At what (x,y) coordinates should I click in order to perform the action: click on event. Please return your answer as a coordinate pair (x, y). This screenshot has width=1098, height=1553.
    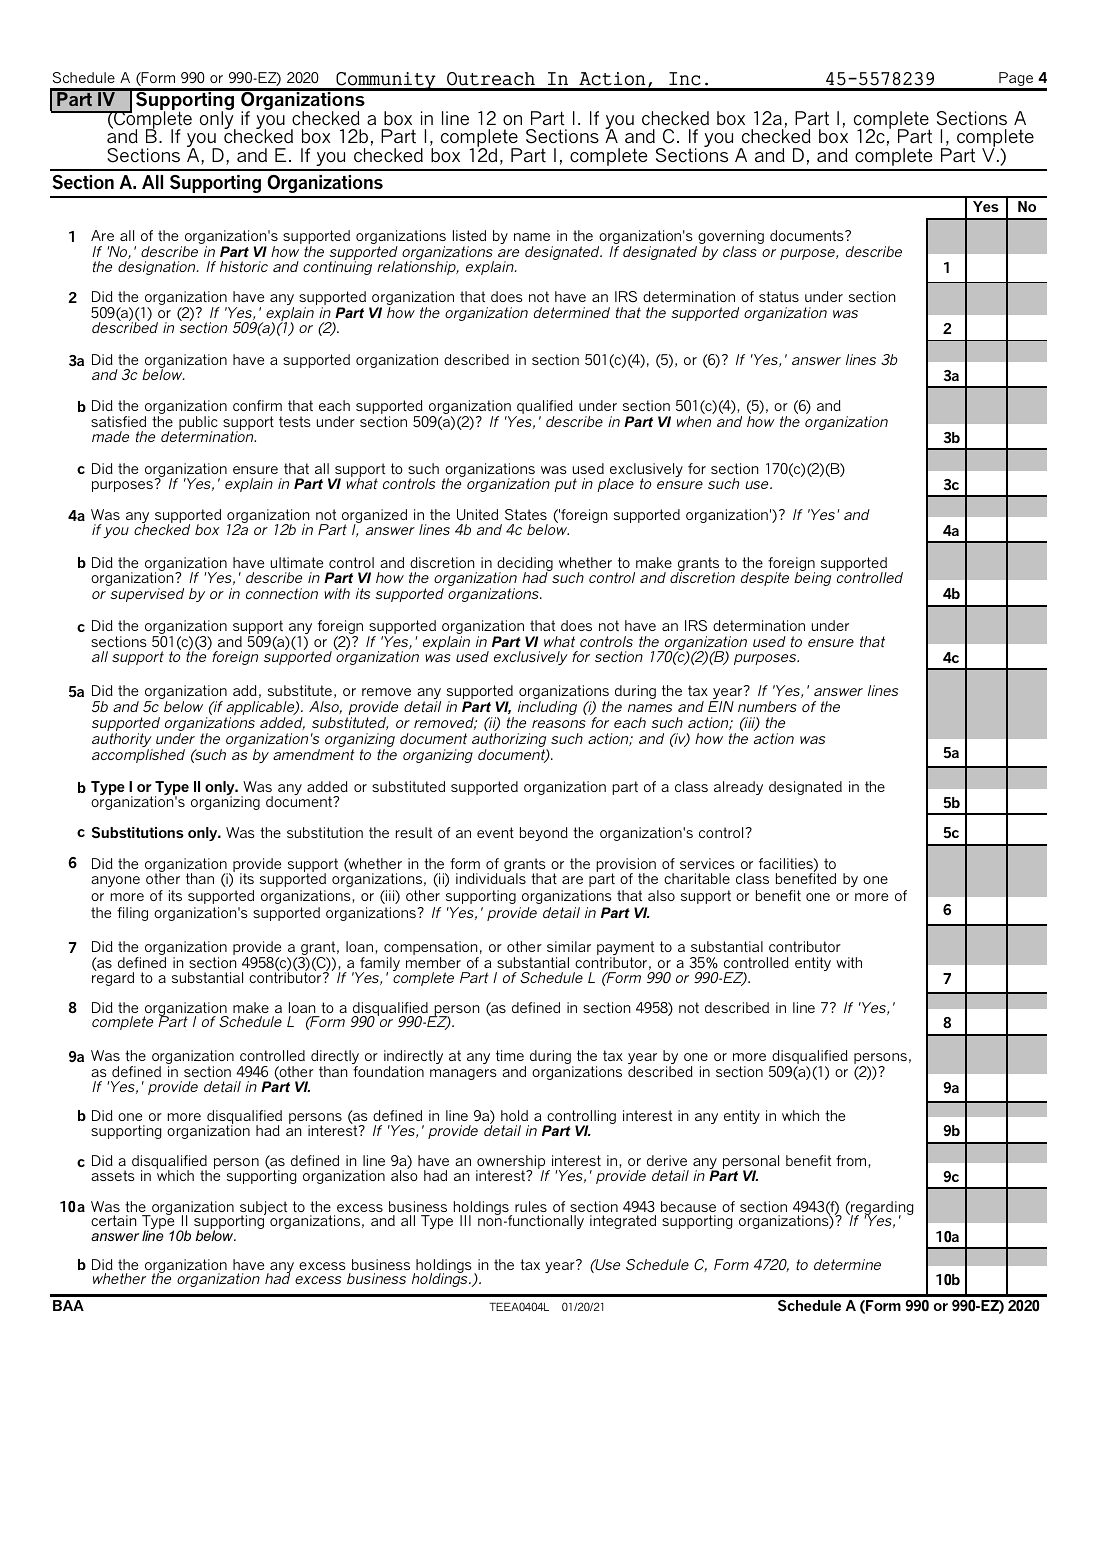
    Looking at the image, I should click on (495, 832).
